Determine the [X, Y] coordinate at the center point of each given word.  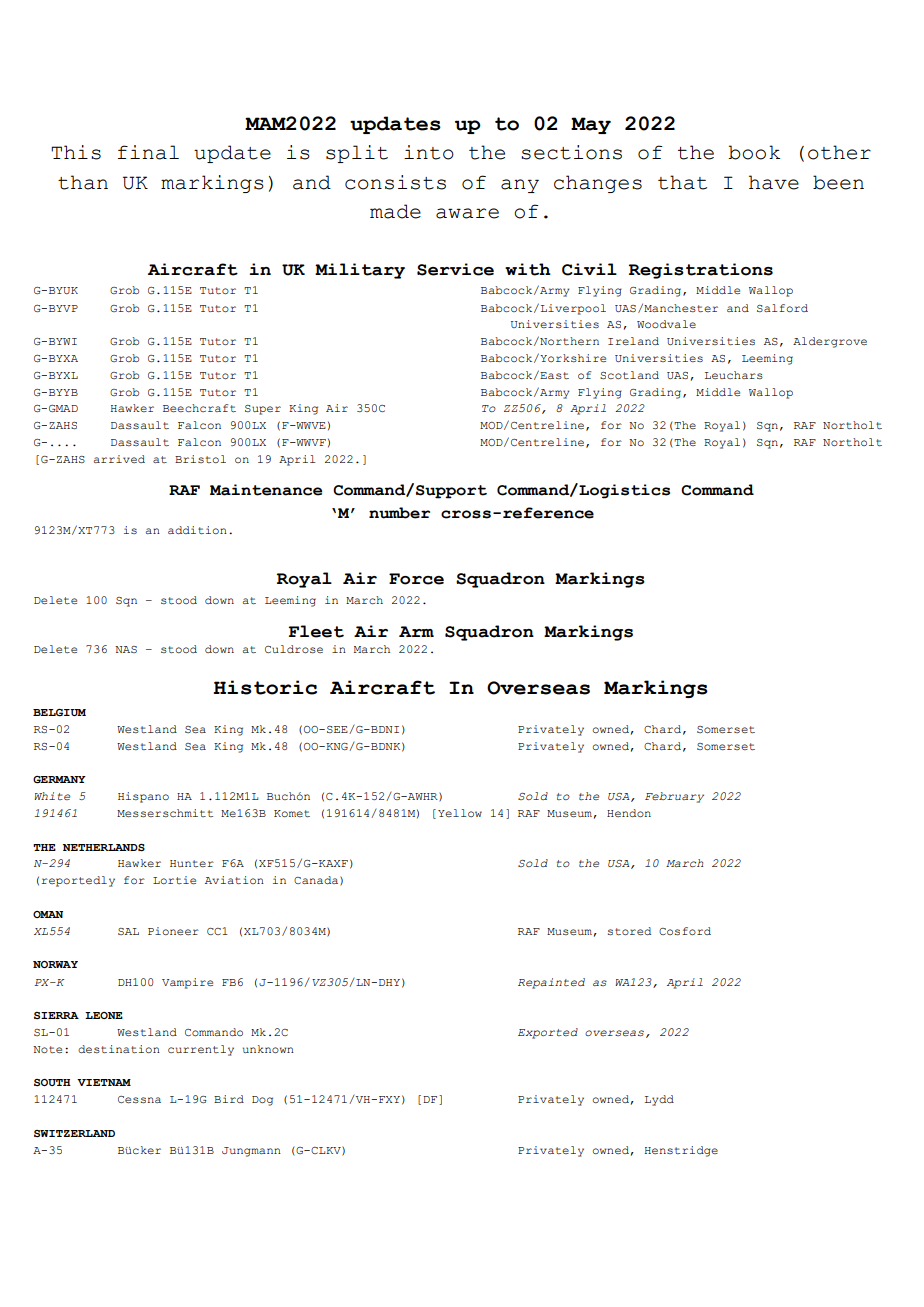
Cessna [139, 1099]
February [674, 797]
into [429, 152]
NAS [126, 649]
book [754, 152]
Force [416, 579]
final [148, 152]
